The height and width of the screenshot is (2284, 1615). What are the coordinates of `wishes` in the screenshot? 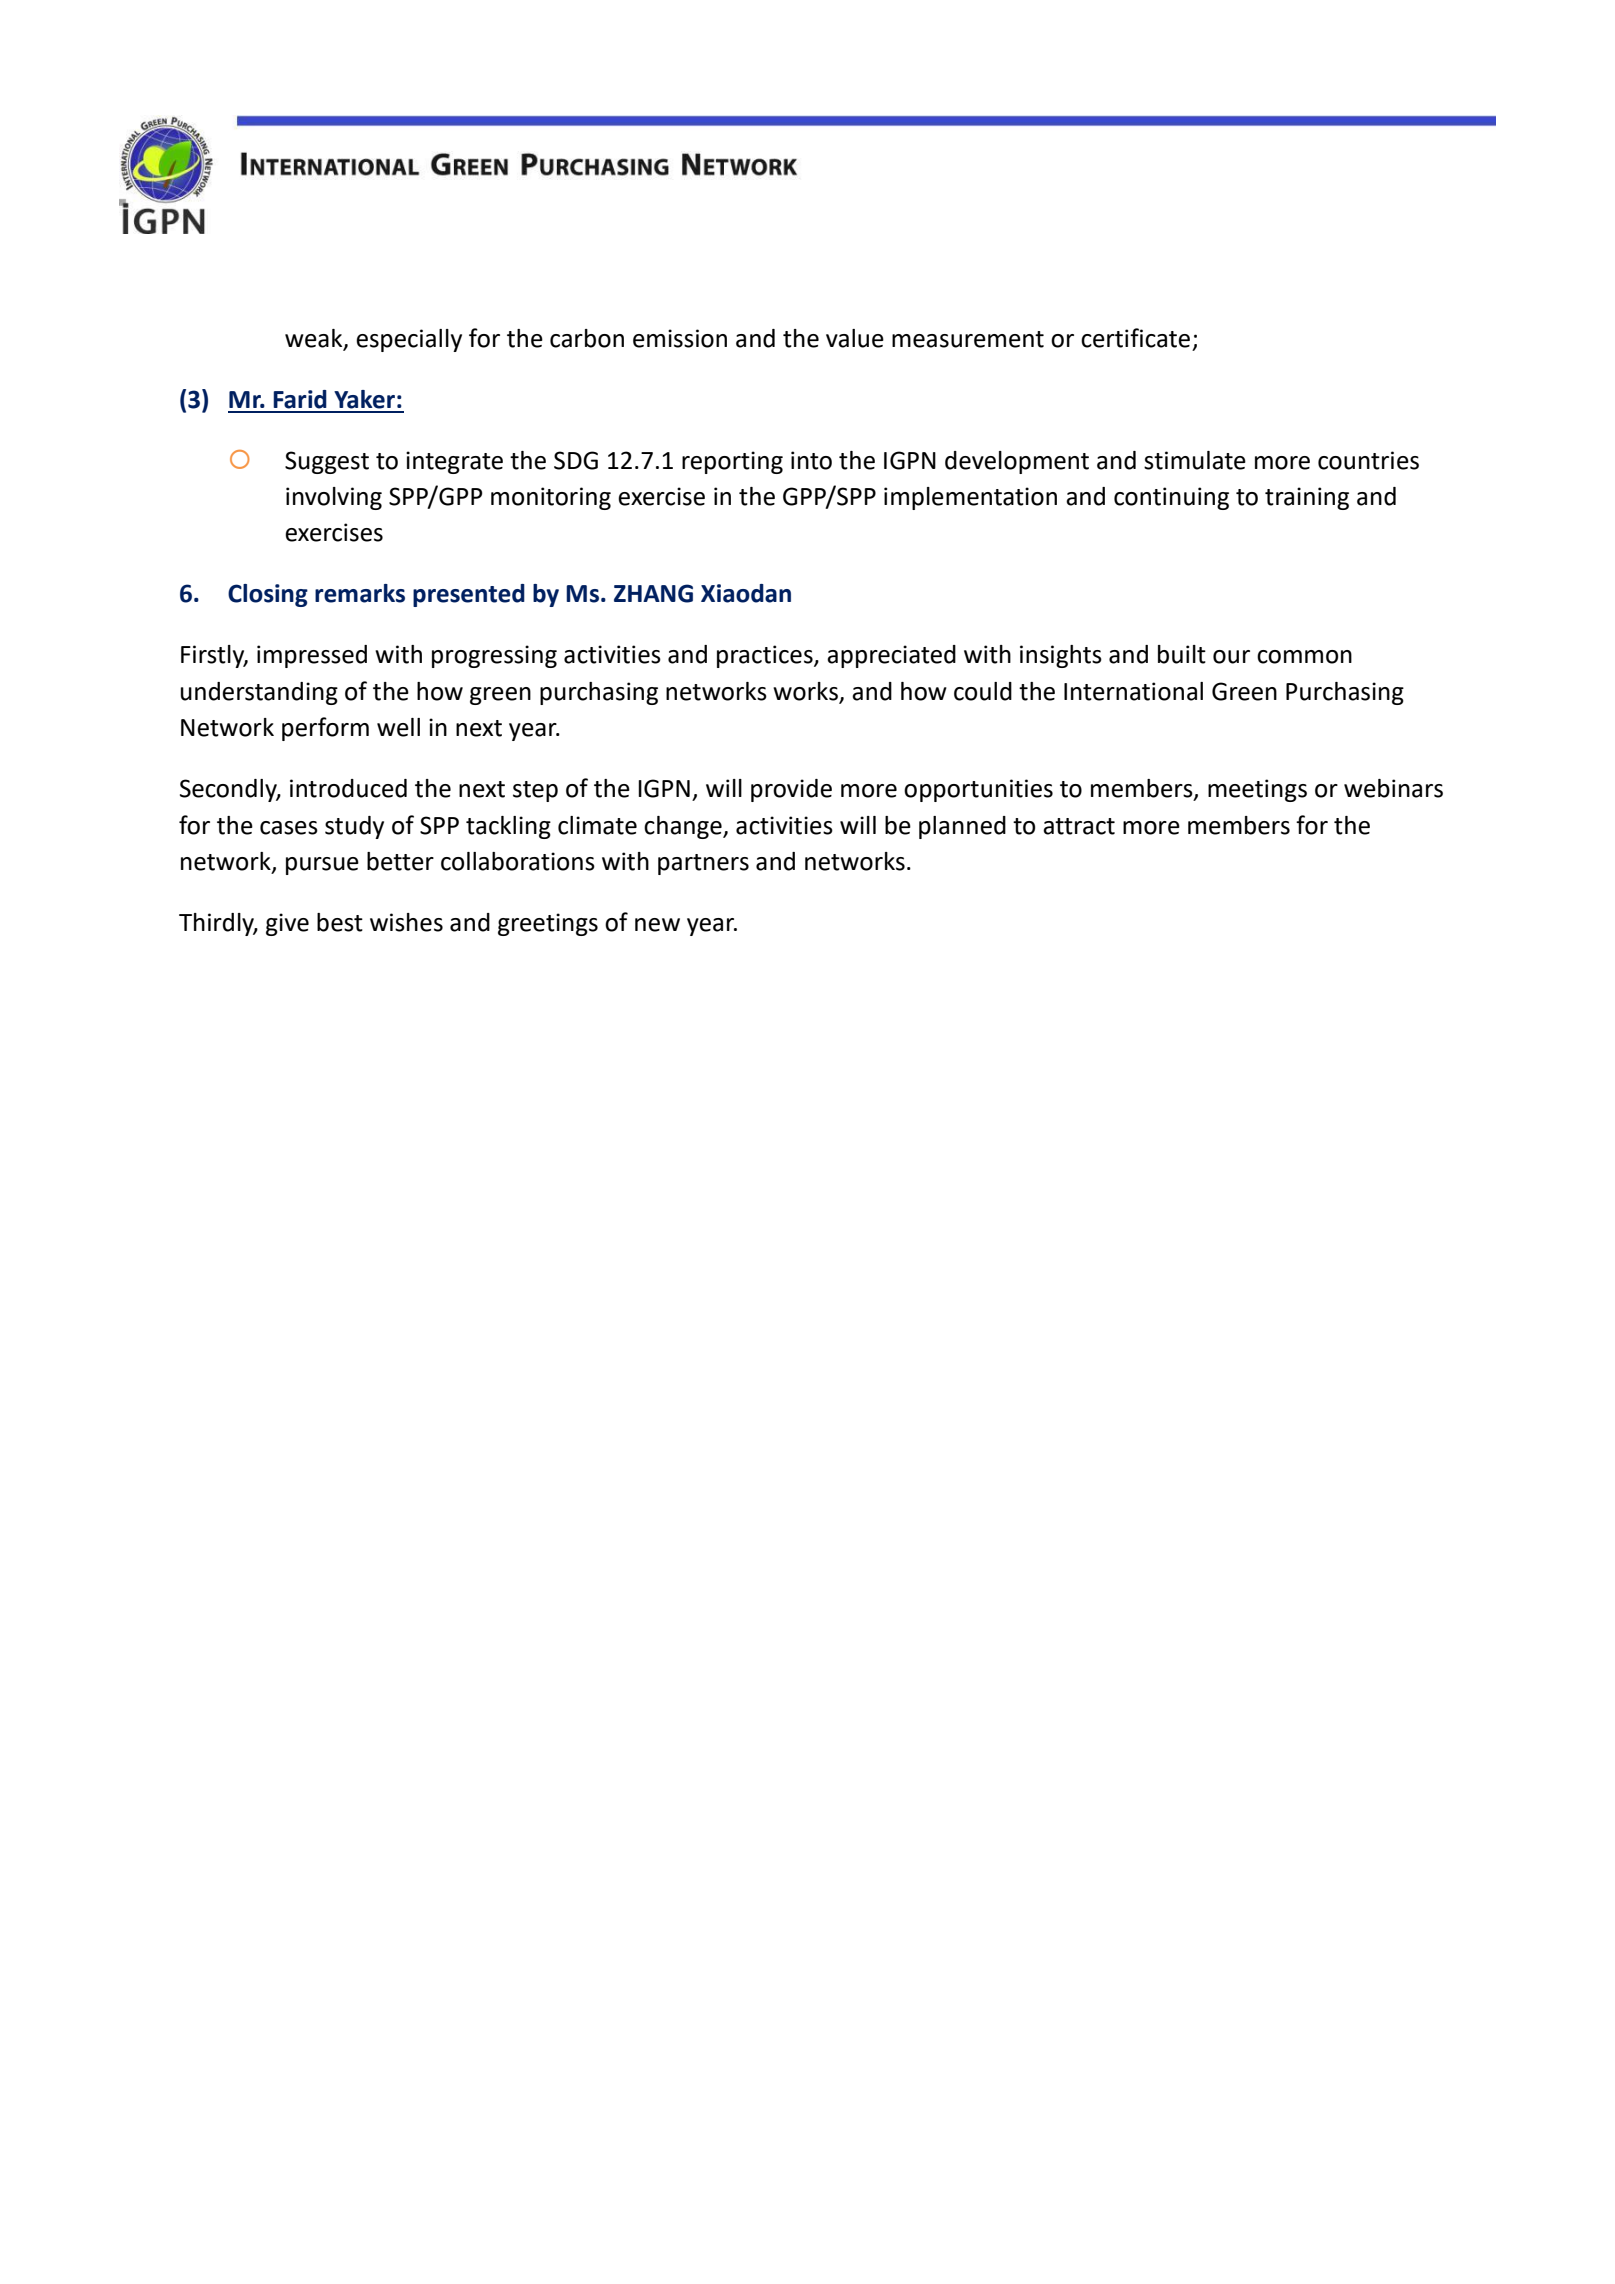 It's located at (406, 922).
